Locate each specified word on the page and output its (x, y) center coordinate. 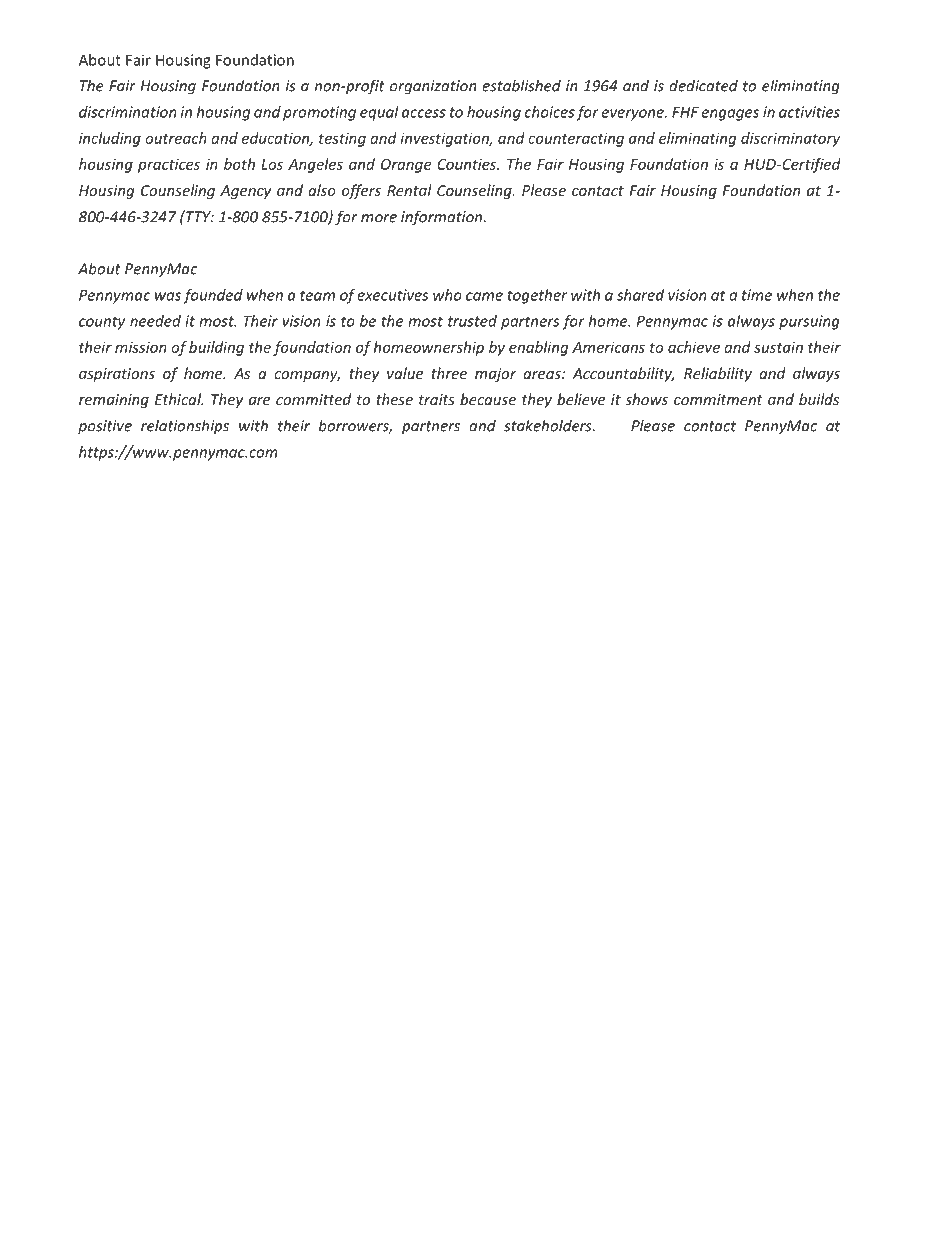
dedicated (703, 85)
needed (155, 321)
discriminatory (790, 139)
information (443, 218)
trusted (472, 321)
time (757, 295)
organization (433, 87)
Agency (245, 192)
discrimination (127, 112)
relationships (185, 427)
